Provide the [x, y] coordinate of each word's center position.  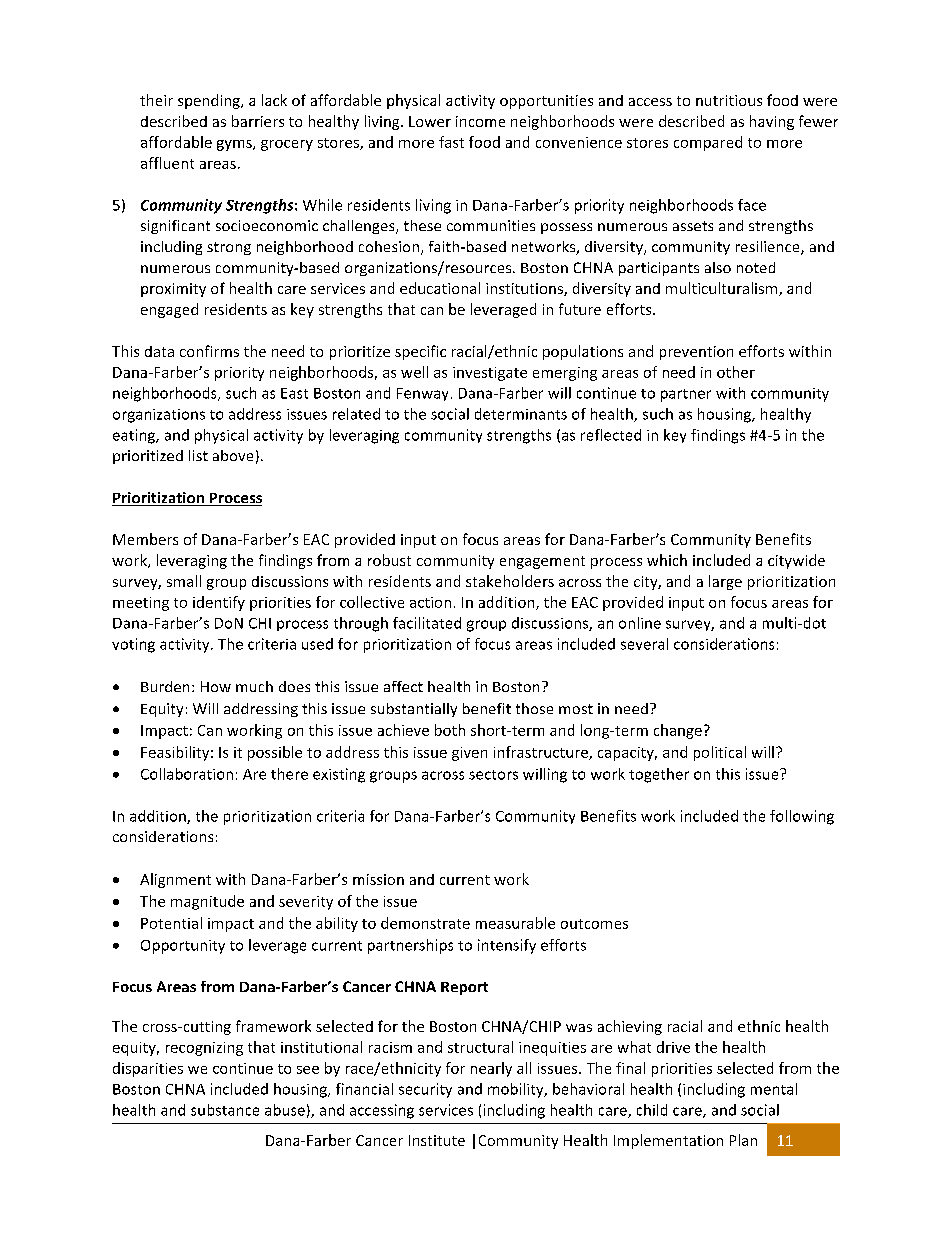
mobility [517, 1090]
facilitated [427, 623]
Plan [743, 1140]
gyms [235, 145]
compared [708, 143]
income [480, 121]
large [725, 582]
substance [225, 1110]
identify [219, 603]
